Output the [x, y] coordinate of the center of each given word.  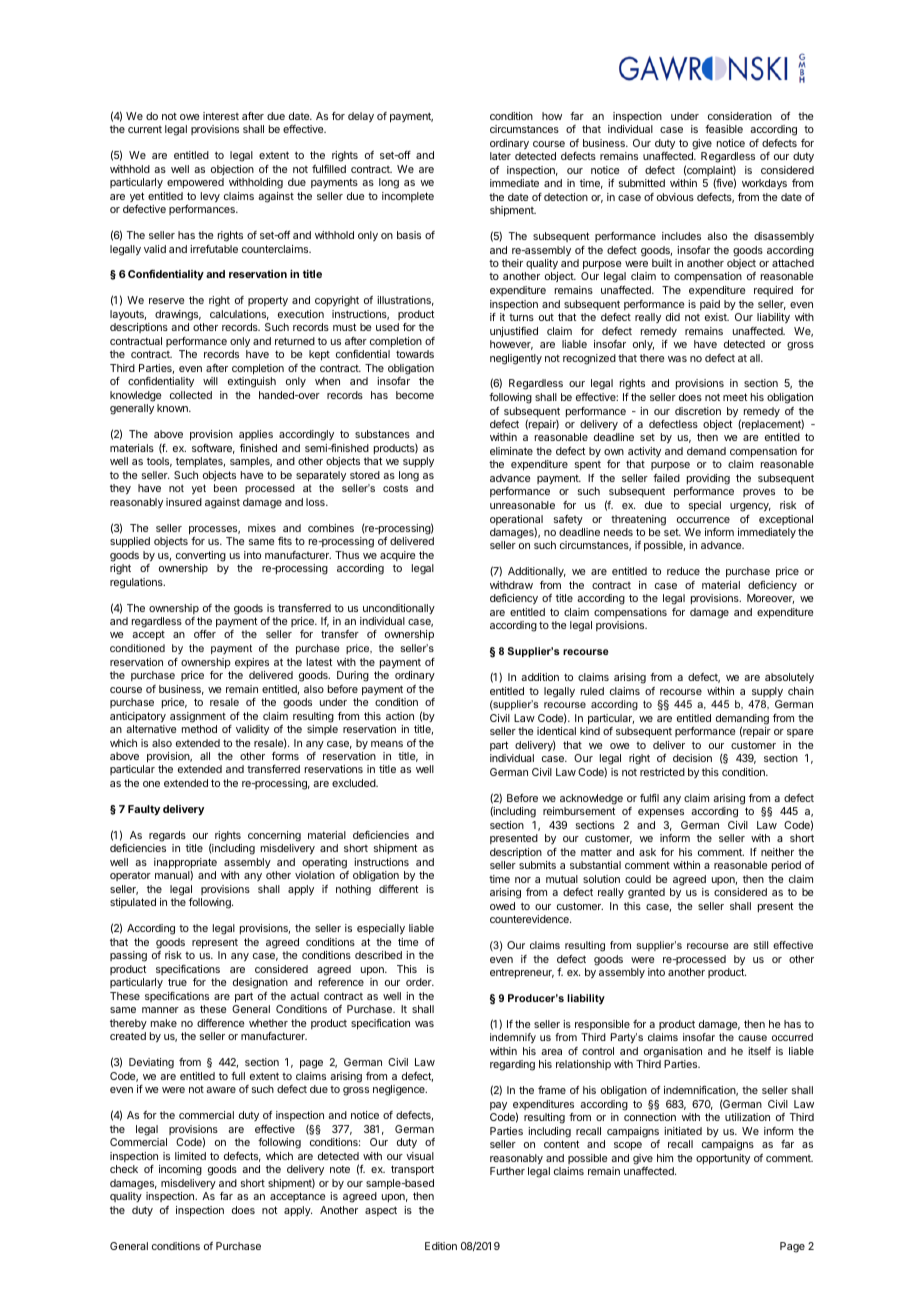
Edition [441, 1246]
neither [777, 852]
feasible [724, 129]
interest [221, 116]
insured [184, 502]
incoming [180, 1170]
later [500, 156]
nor [523, 880]
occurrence [703, 520]
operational [516, 520]
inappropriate [185, 863]
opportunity [723, 1159]
